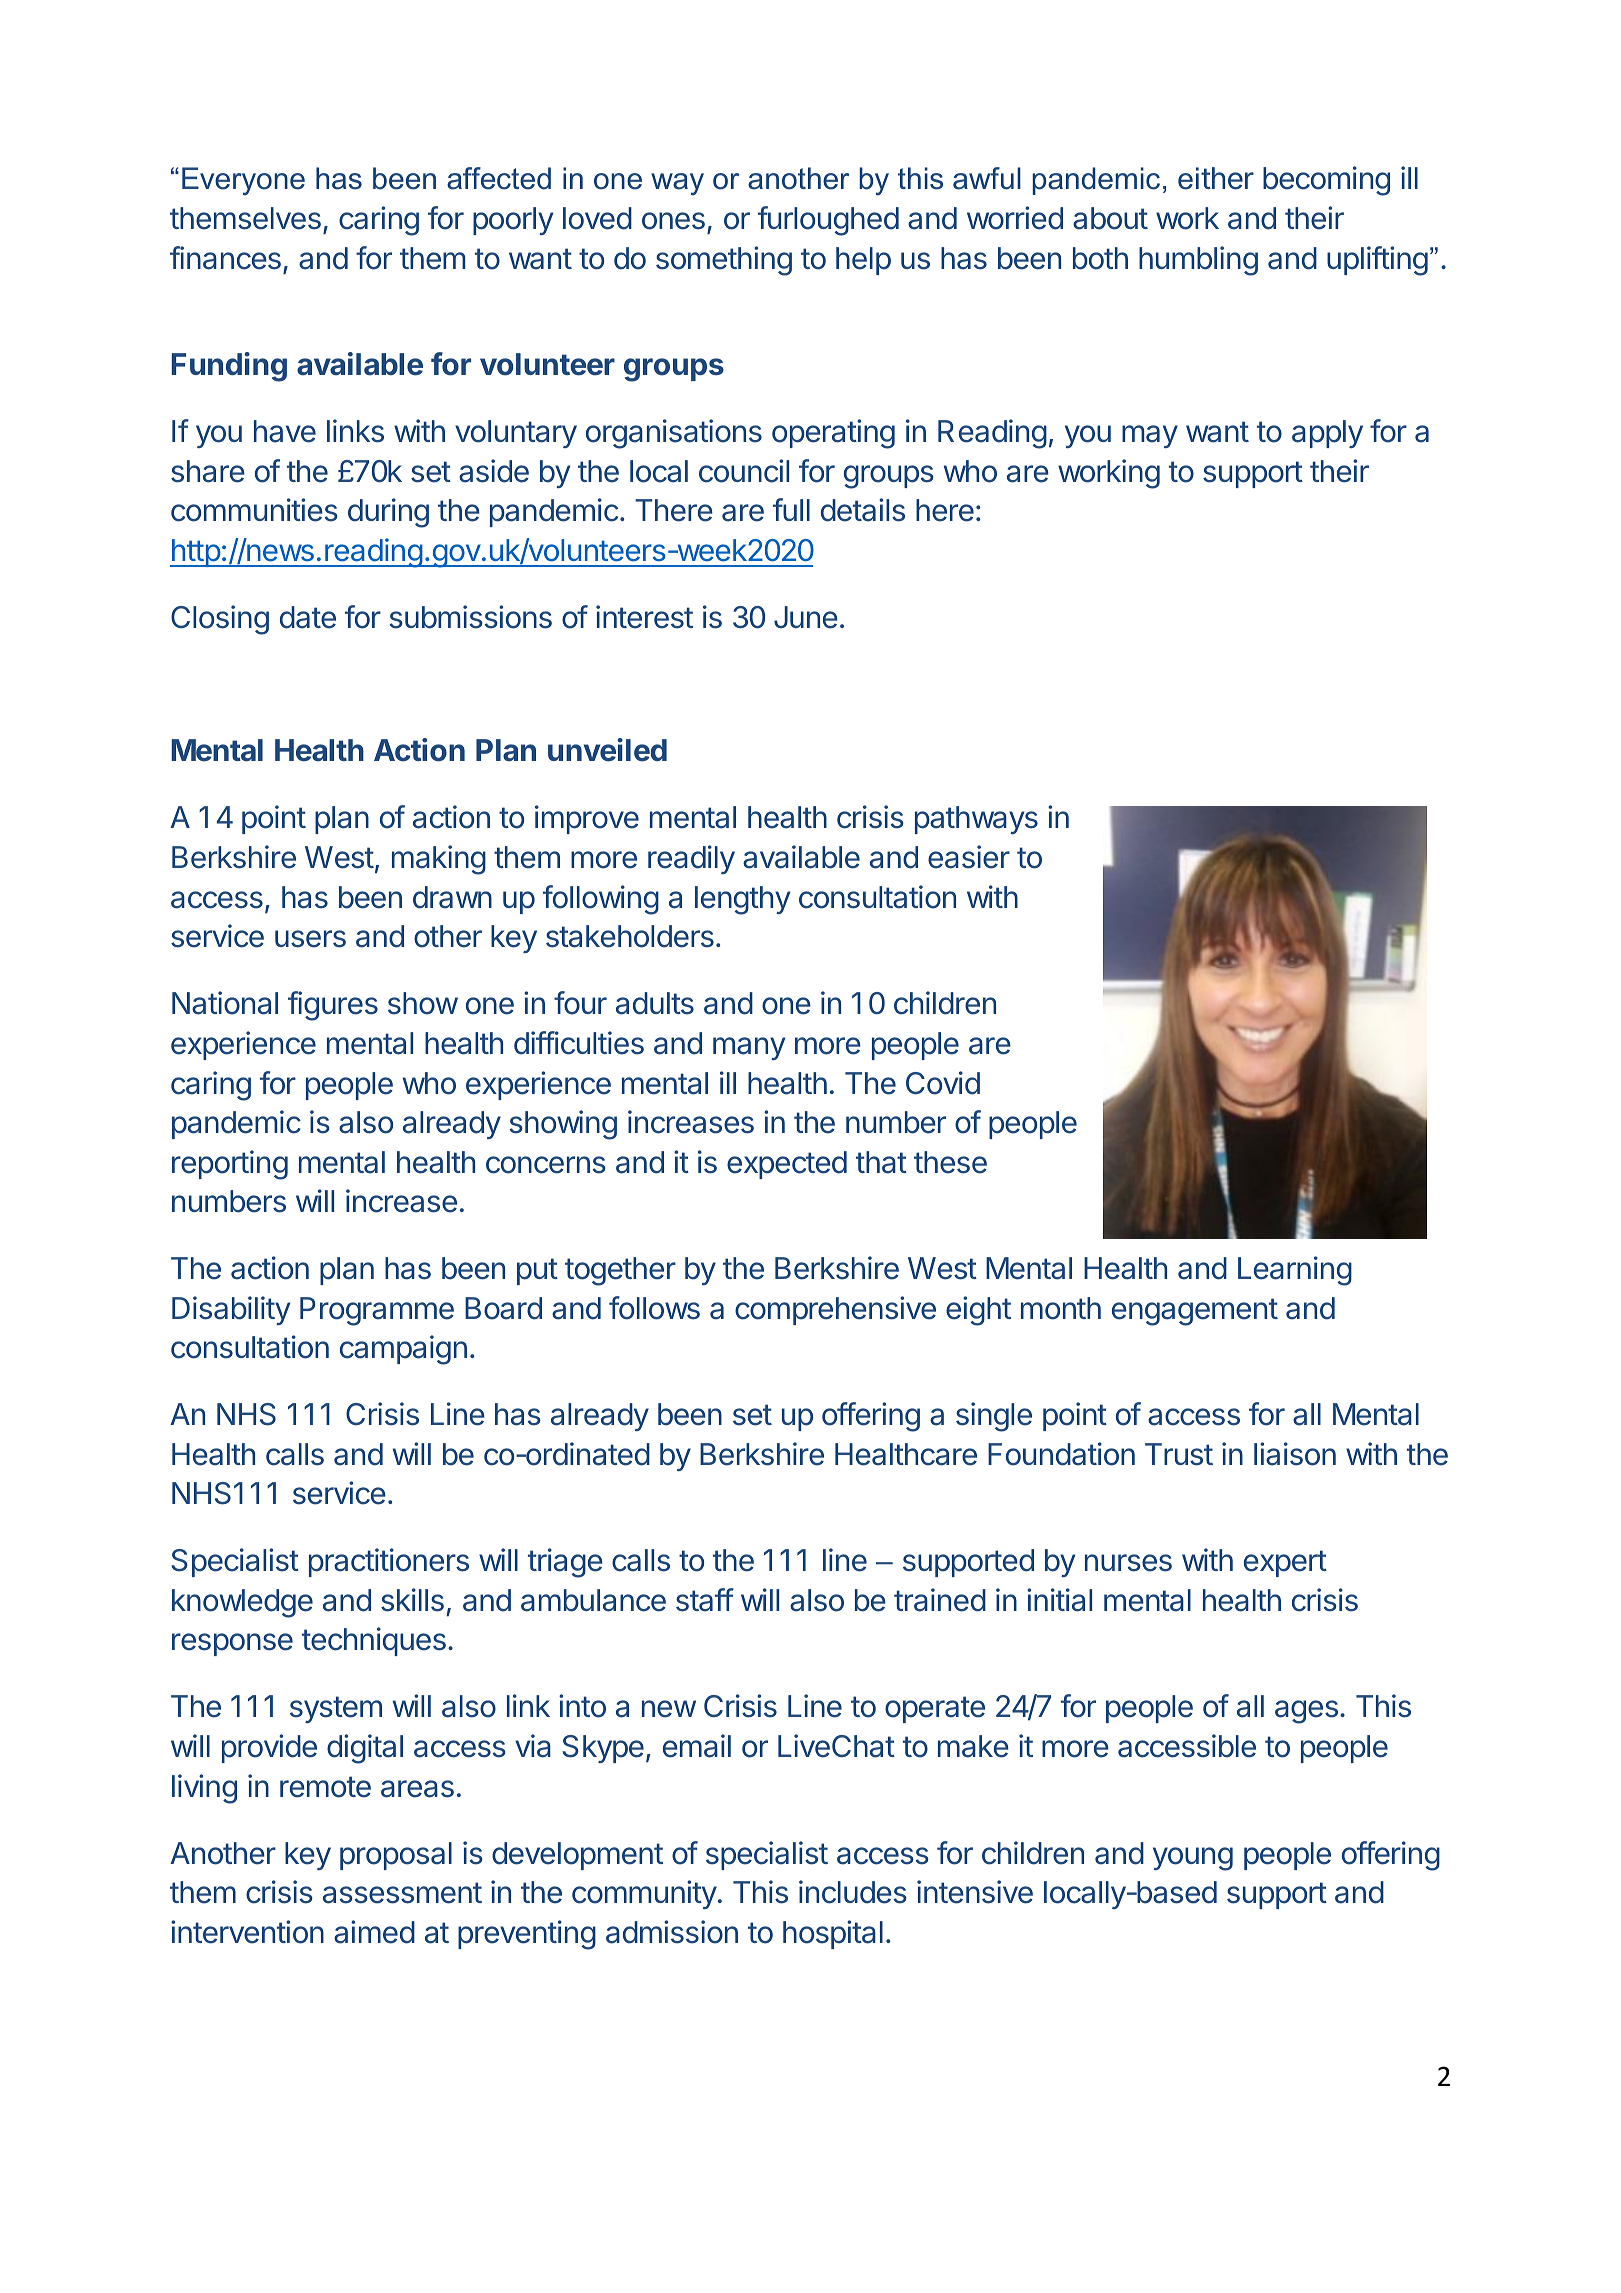 Image resolution: width=1621 pixels, height=2293 pixels. What do you see at coordinates (853, 1892) in the image?
I see `includes` at bounding box center [853, 1892].
